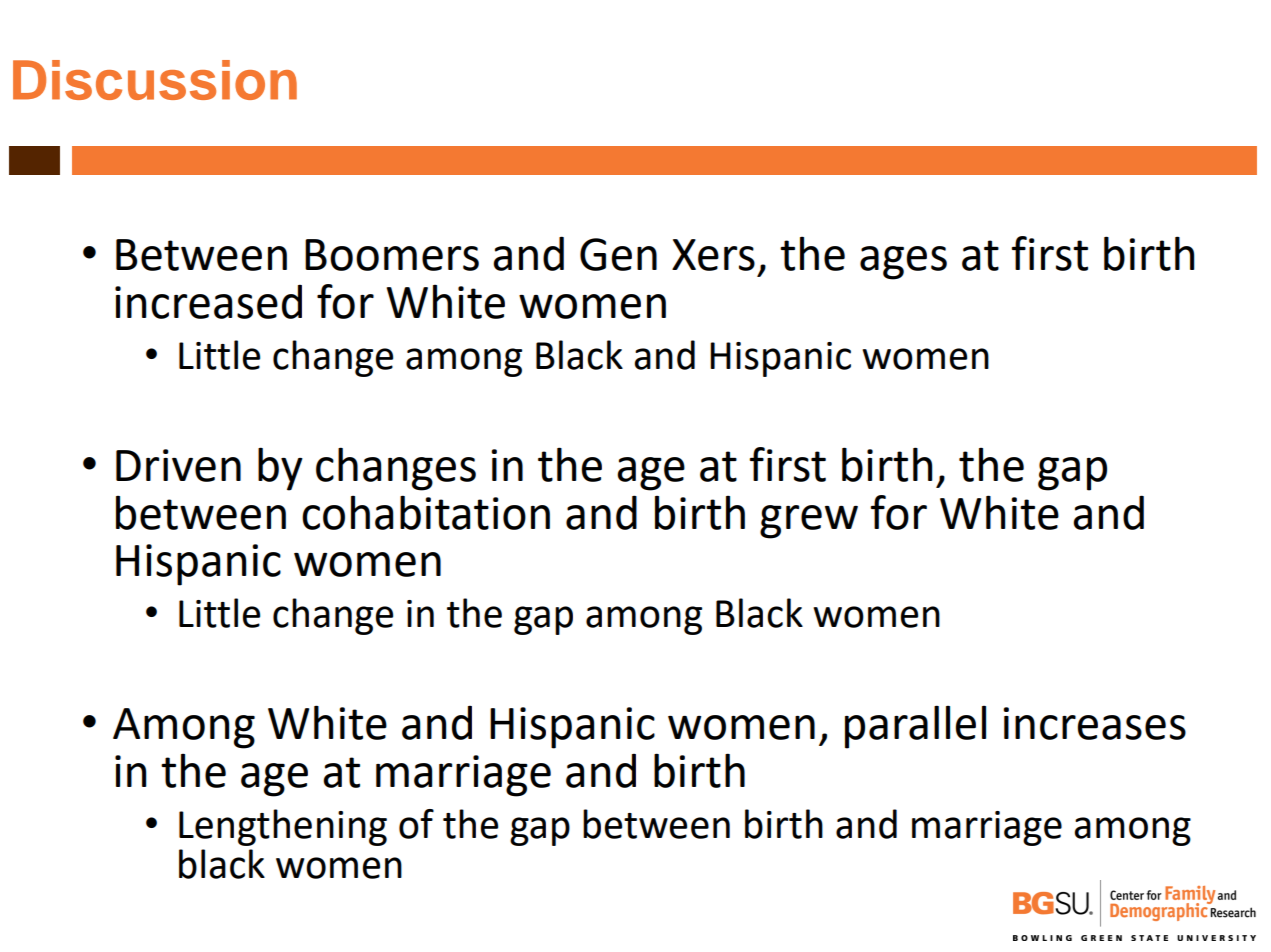 The width and height of the page is (1271, 952). What do you see at coordinates (618, 254) in the page?
I see `Gen` at bounding box center [618, 254].
